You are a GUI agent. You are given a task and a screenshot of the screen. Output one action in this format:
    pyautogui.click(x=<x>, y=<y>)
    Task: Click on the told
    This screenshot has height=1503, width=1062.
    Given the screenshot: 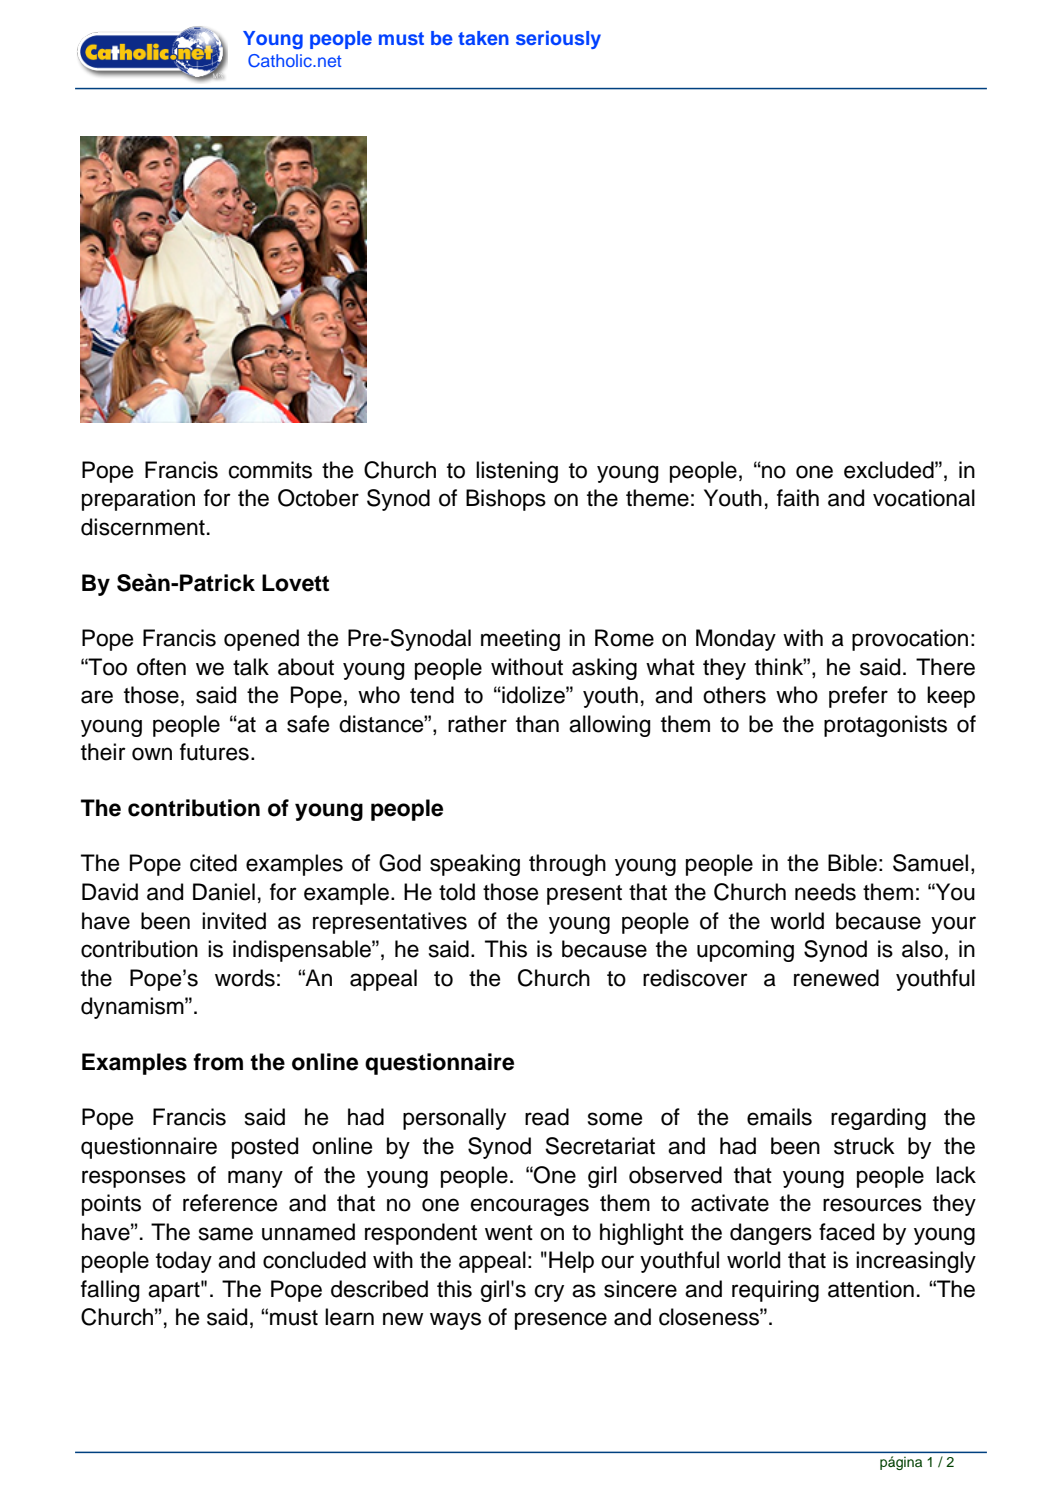 What is the action you would take?
    pyautogui.click(x=457, y=892)
